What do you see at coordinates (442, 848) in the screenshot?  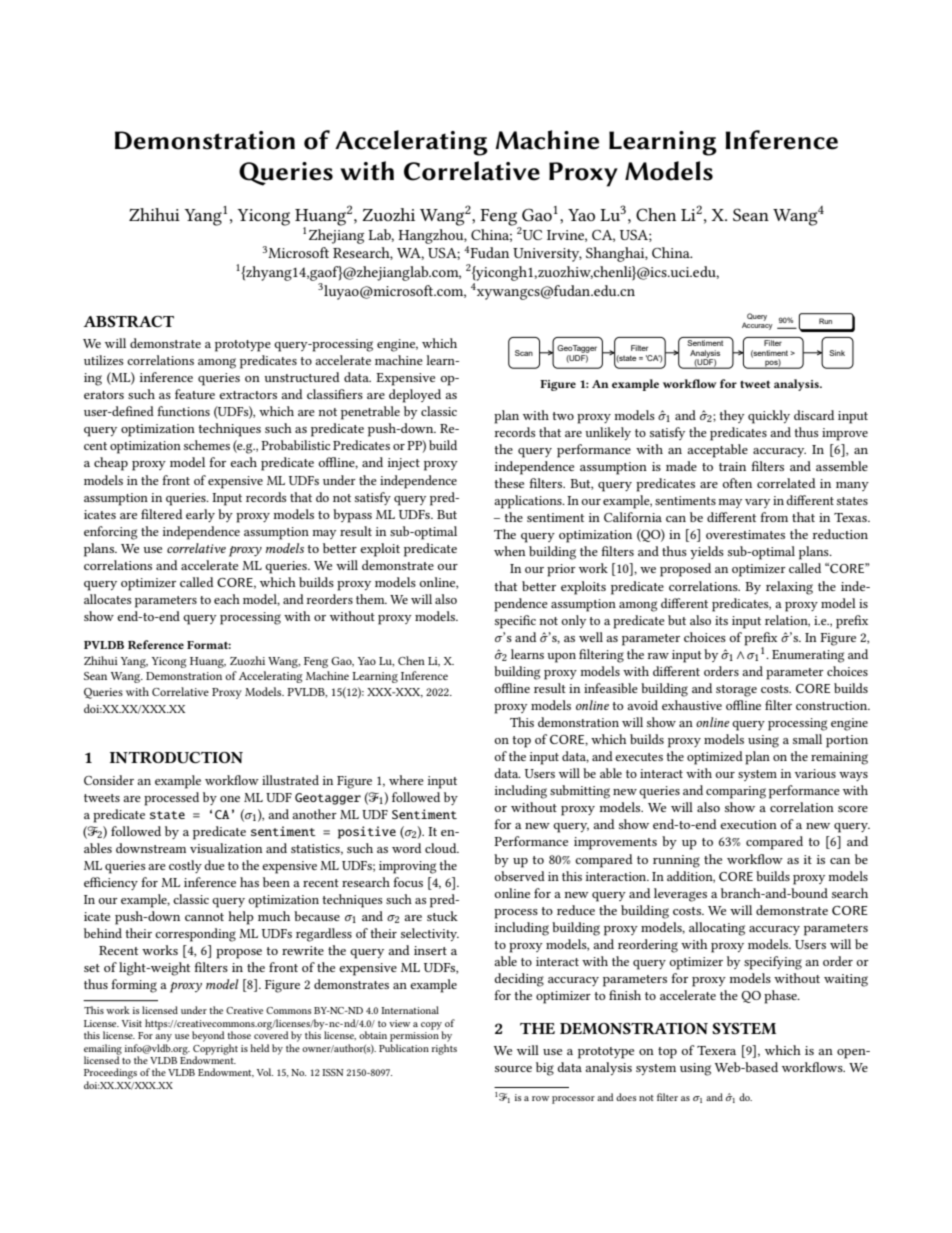 I see `cloud` at bounding box center [442, 848].
